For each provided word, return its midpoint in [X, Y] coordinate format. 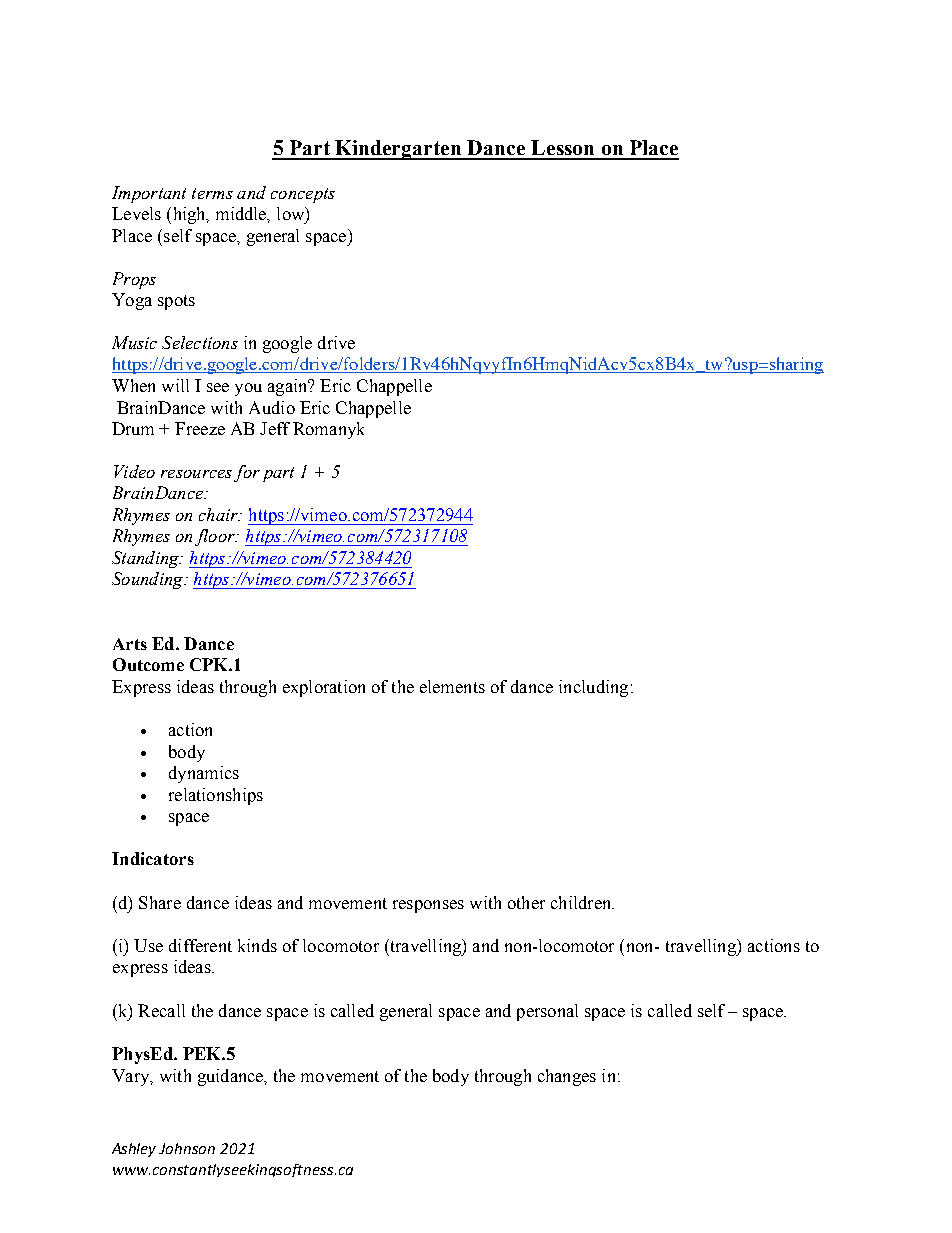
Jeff [275, 428]
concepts [303, 195]
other [526, 902]
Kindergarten [399, 150]
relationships [216, 796]
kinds [257, 945]
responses [428, 906]
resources [196, 474]
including [593, 688]
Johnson [187, 1148]
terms [212, 193]
